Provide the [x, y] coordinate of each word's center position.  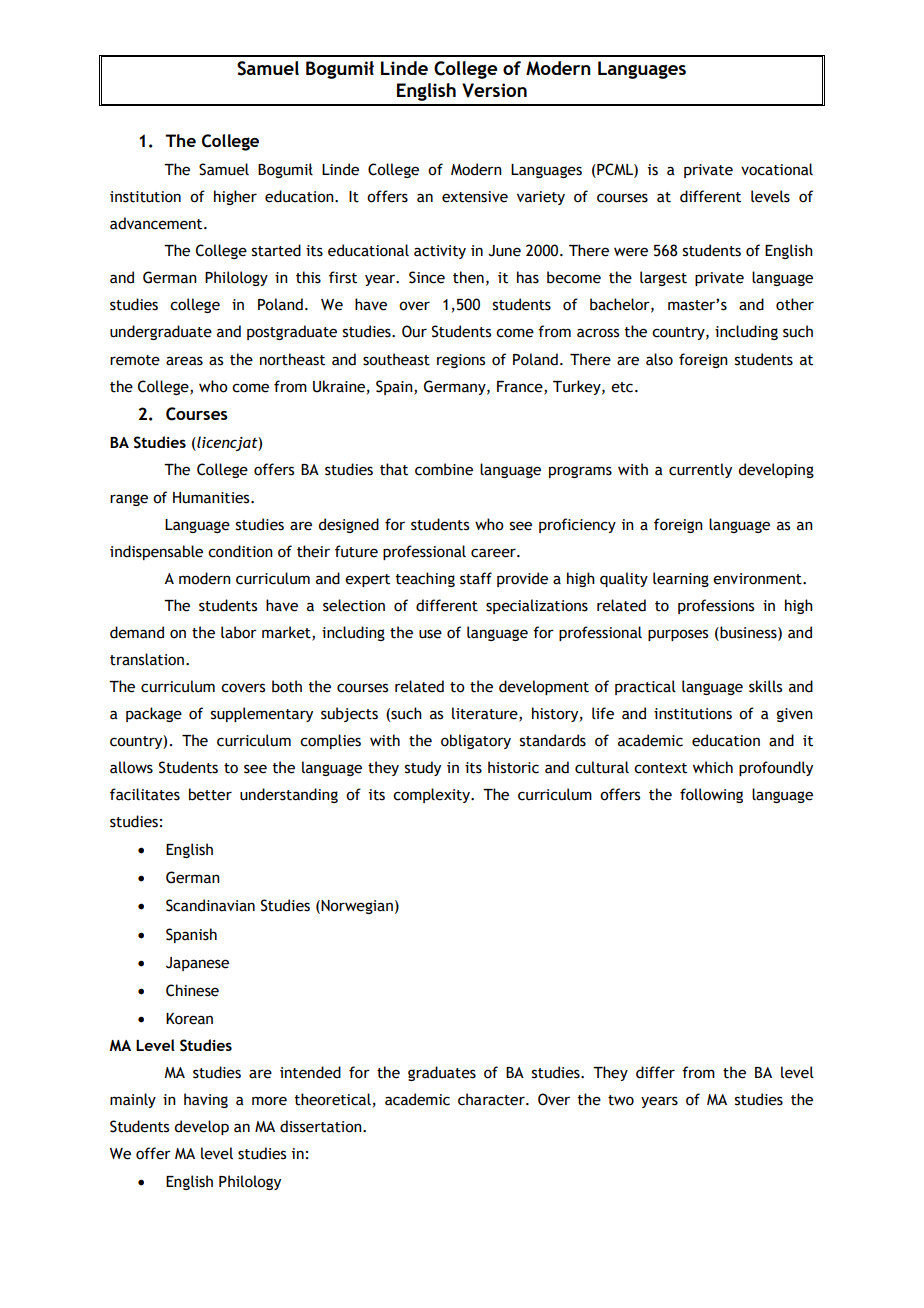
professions [716, 606]
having [206, 1100]
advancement [157, 223]
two [621, 1100]
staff [476, 578]
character [492, 1099]
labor [239, 632]
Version [494, 90]
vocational [777, 169]
